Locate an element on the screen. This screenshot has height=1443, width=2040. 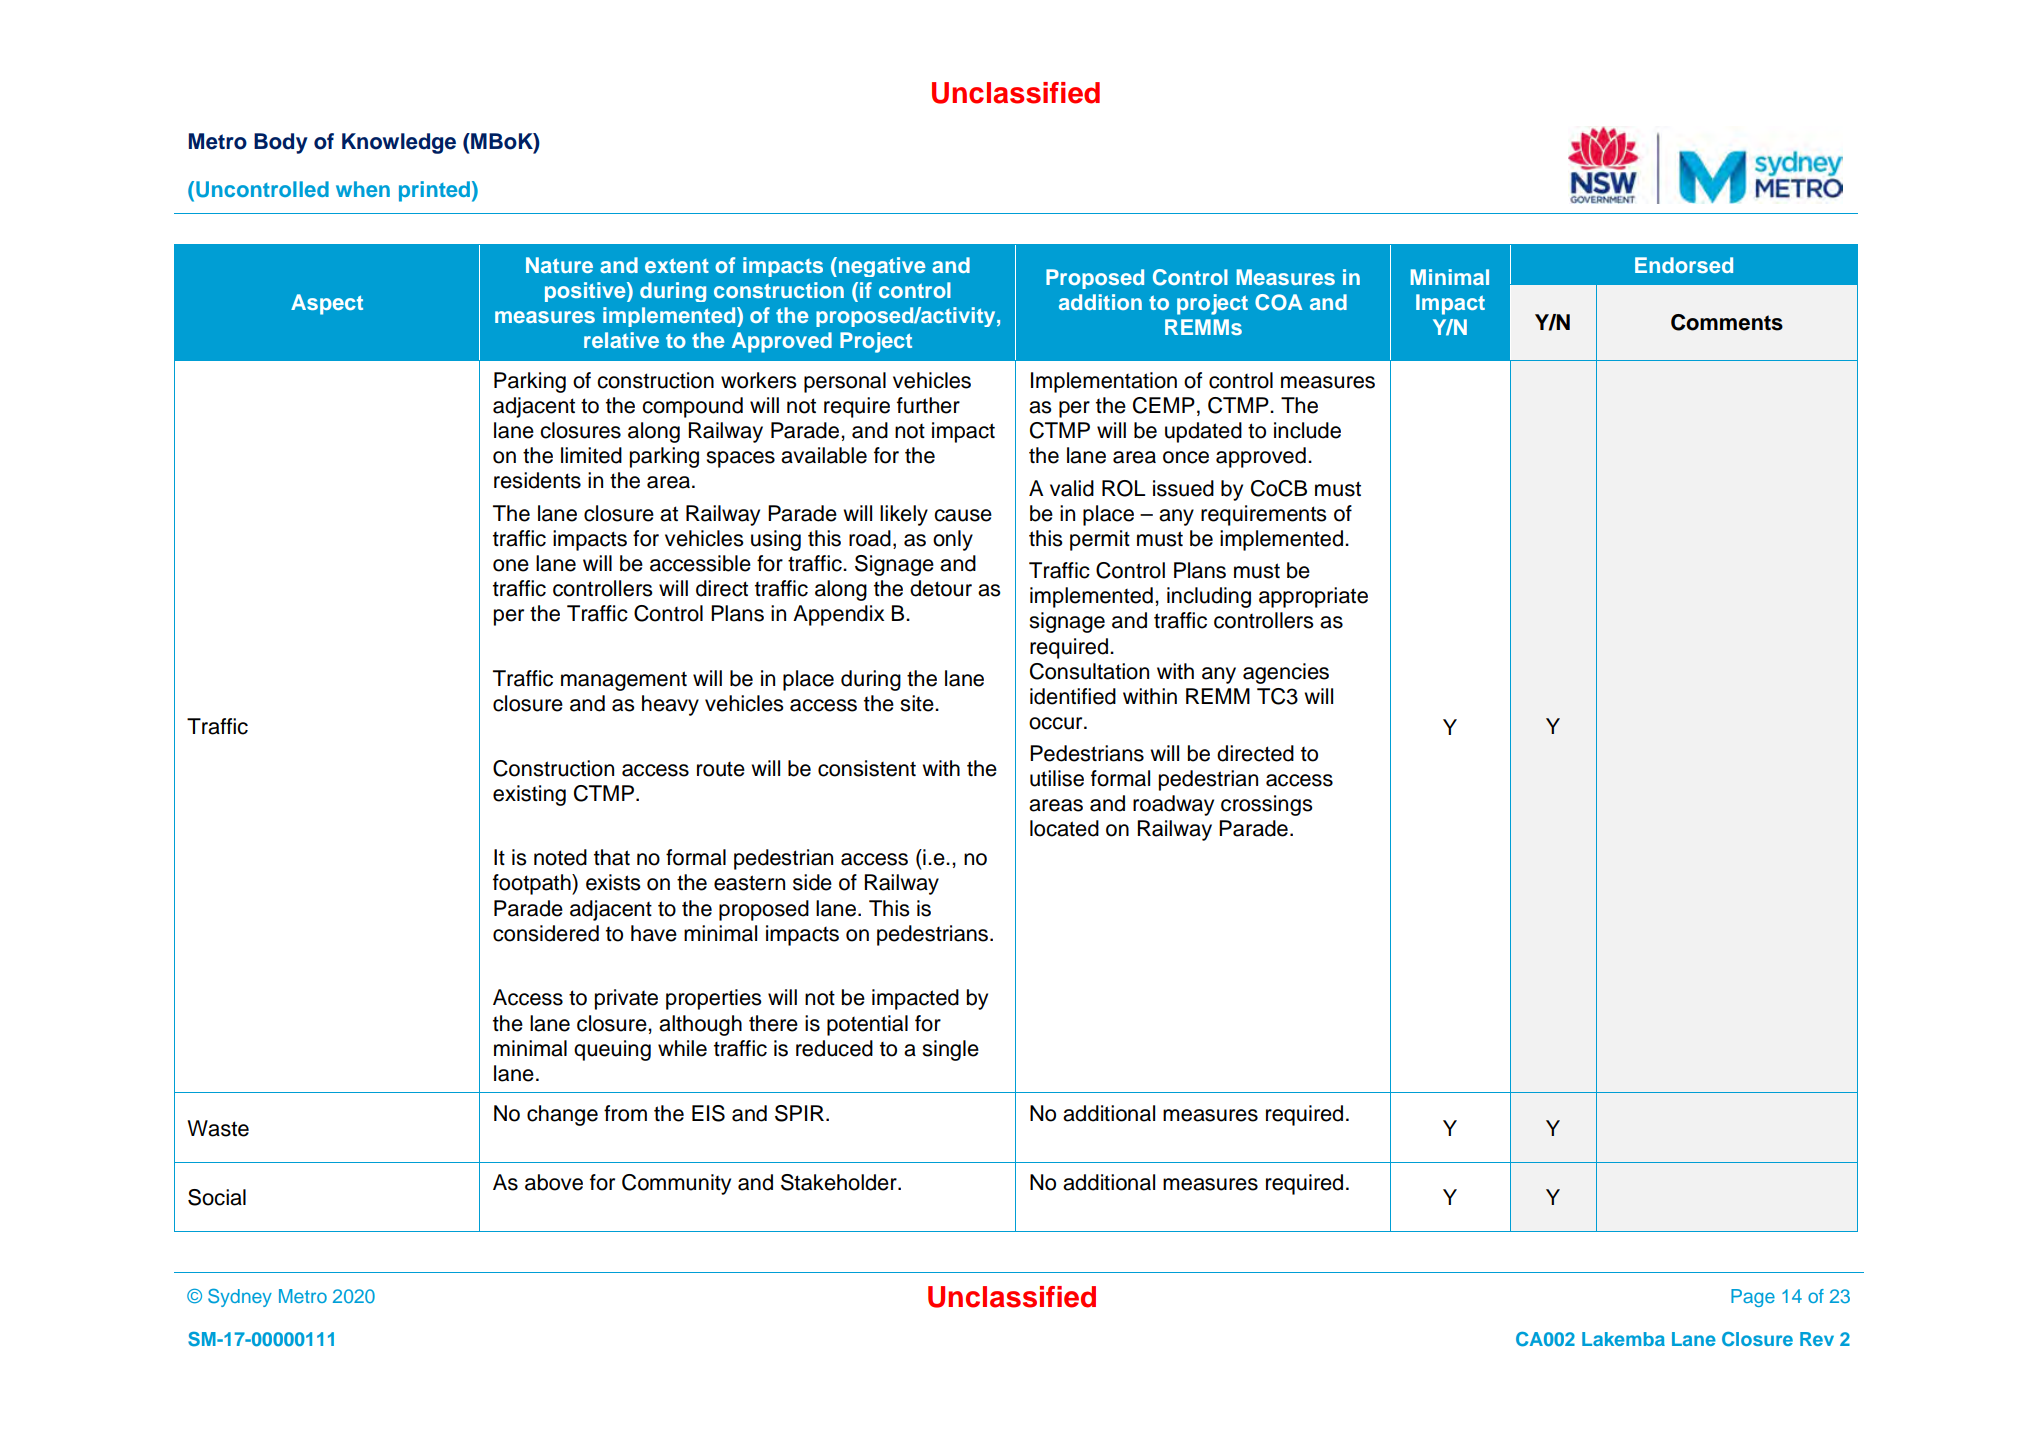
appropriate is located at coordinates (1313, 597).
